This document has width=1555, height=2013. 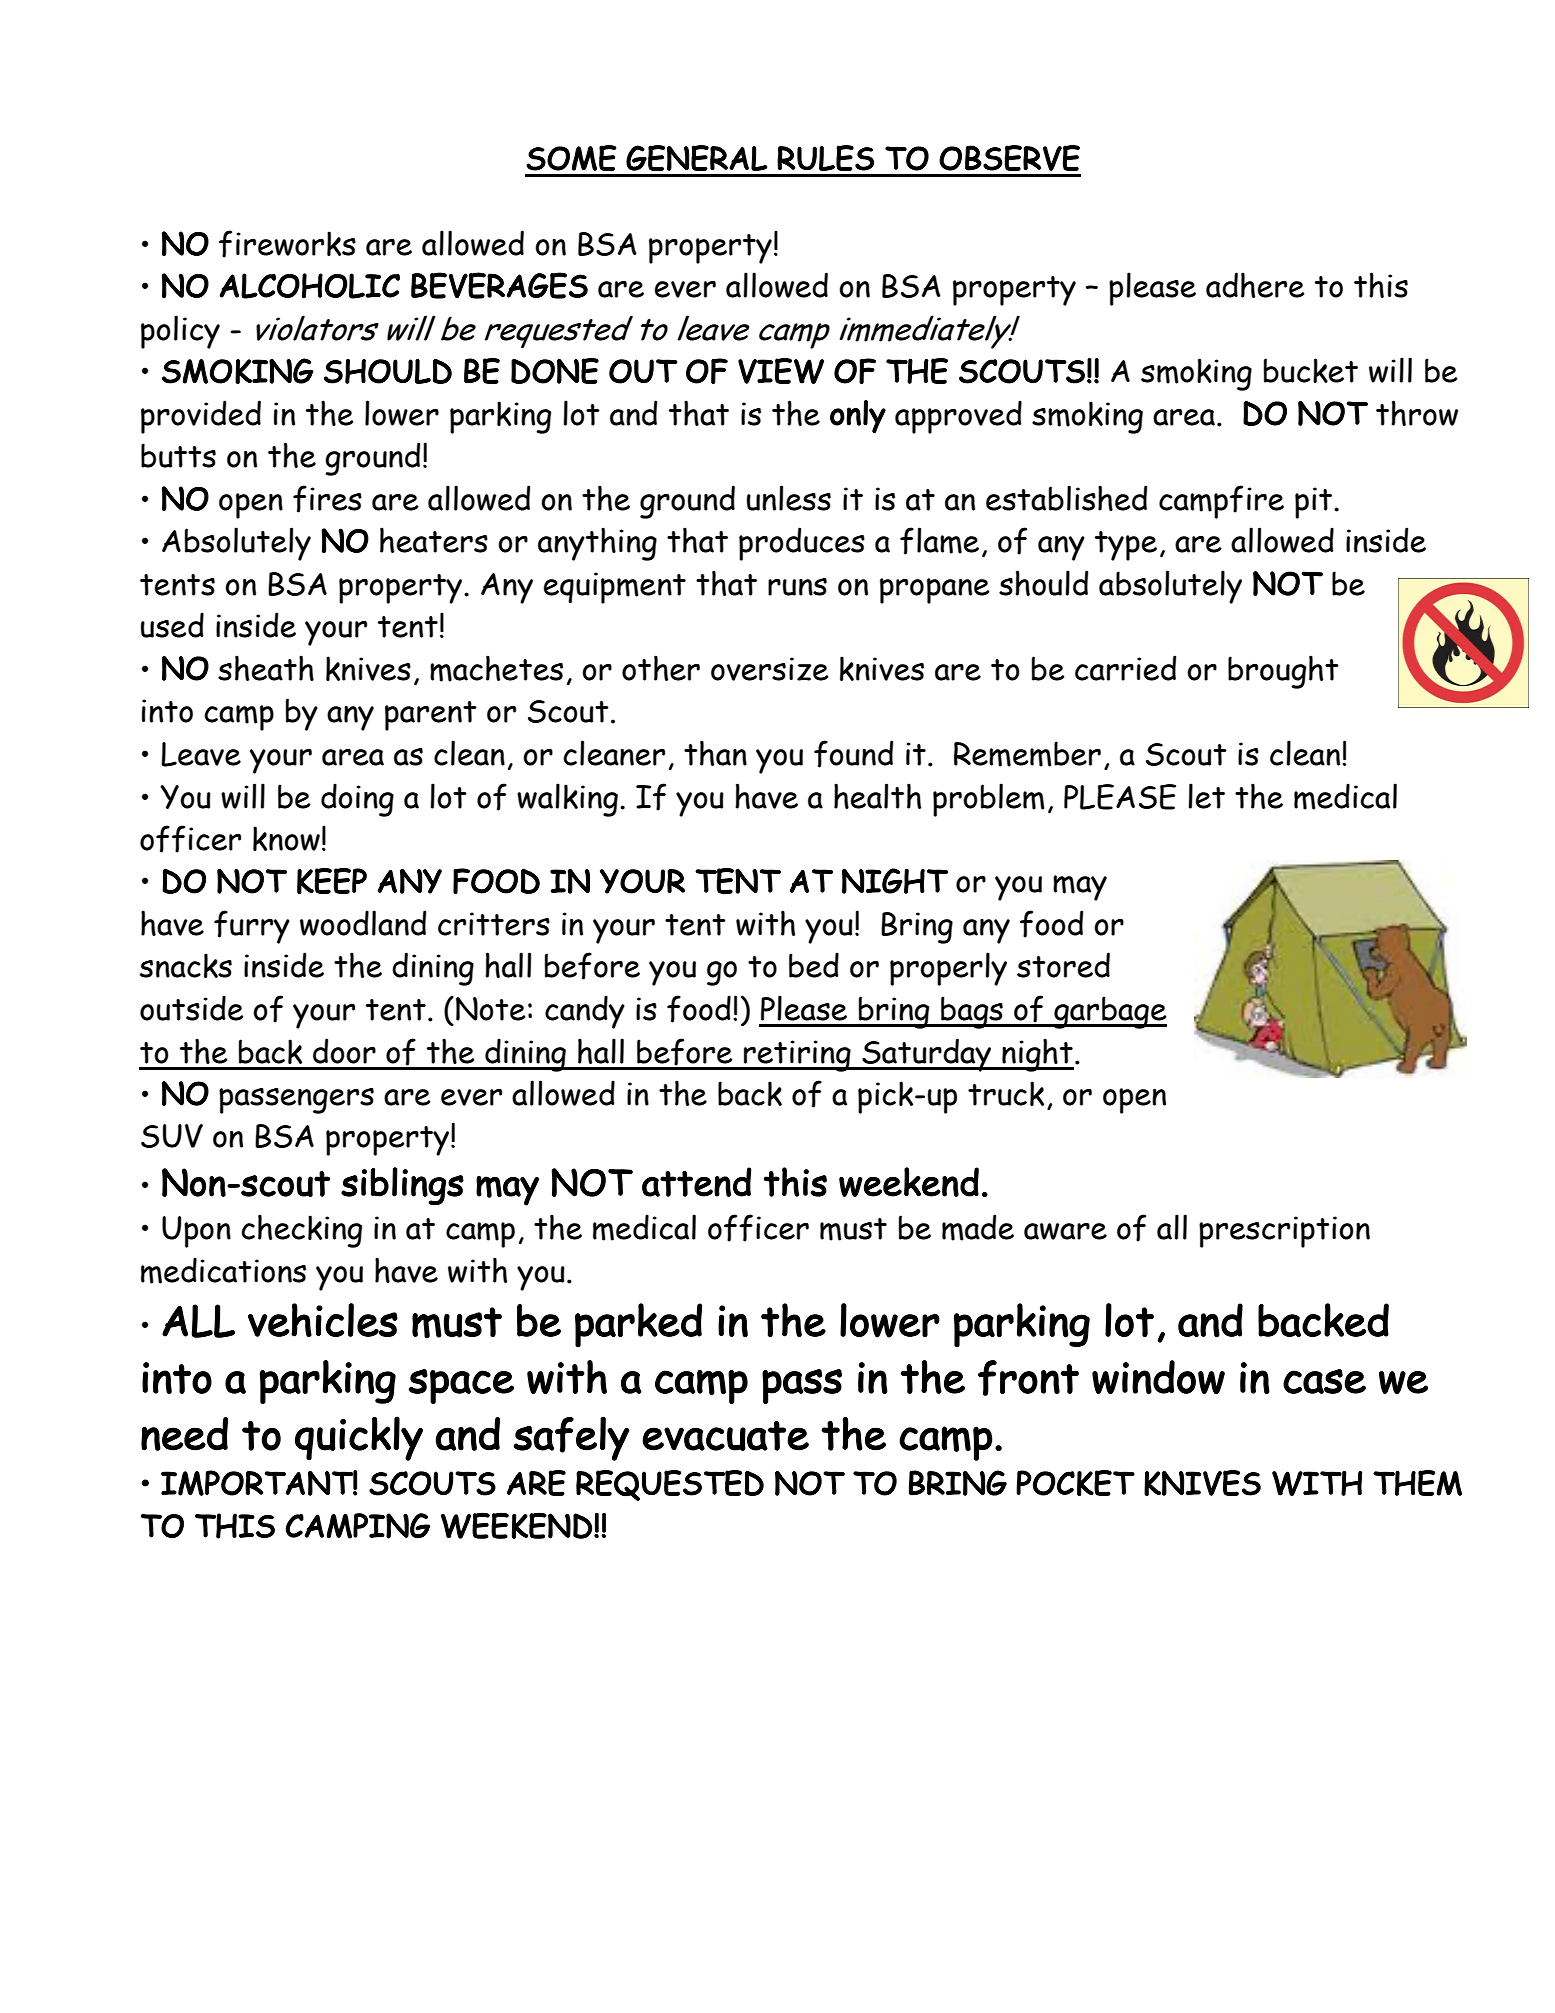 I want to click on siblings, so click(x=402, y=1186).
